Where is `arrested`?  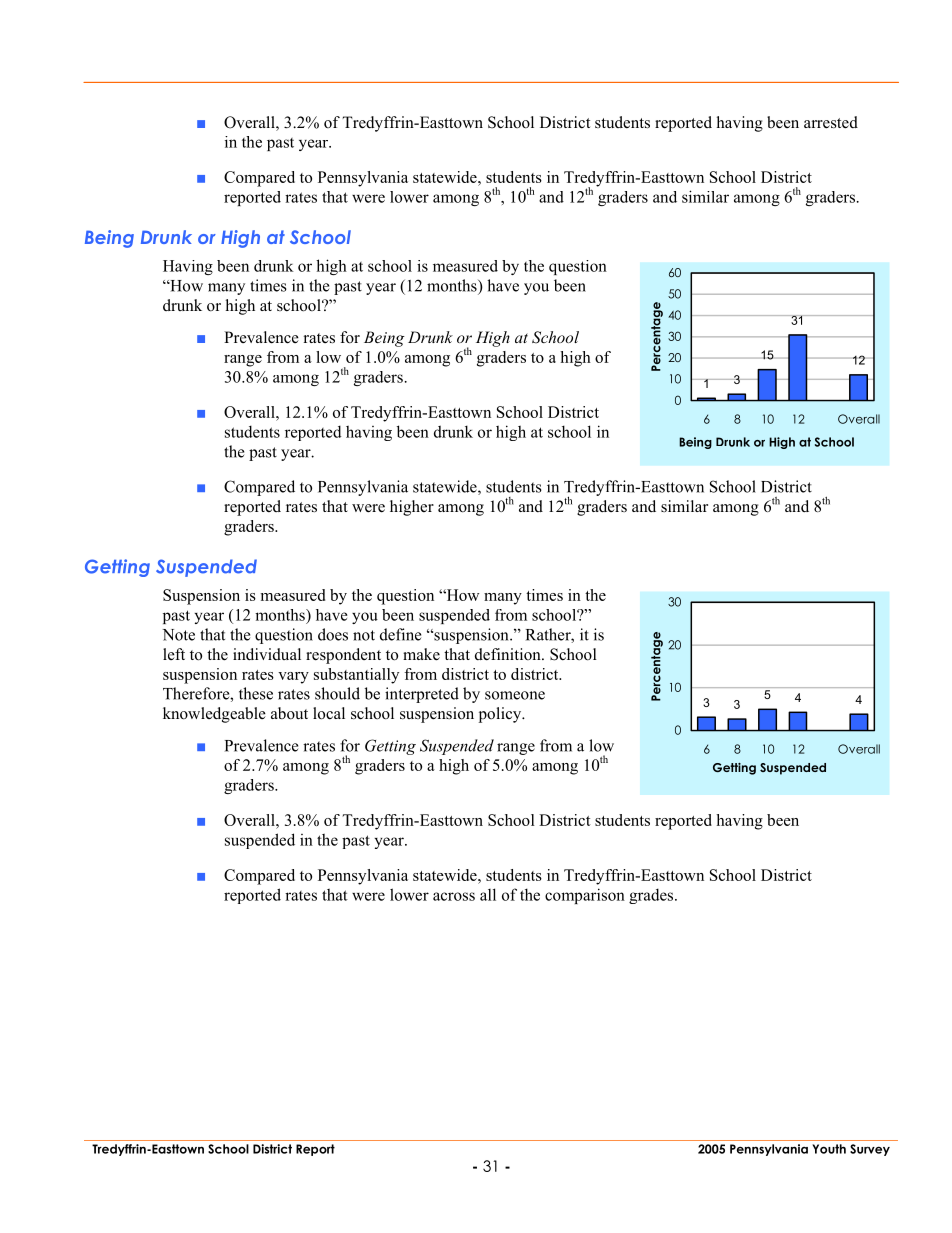
arrested is located at coordinates (831, 122).
